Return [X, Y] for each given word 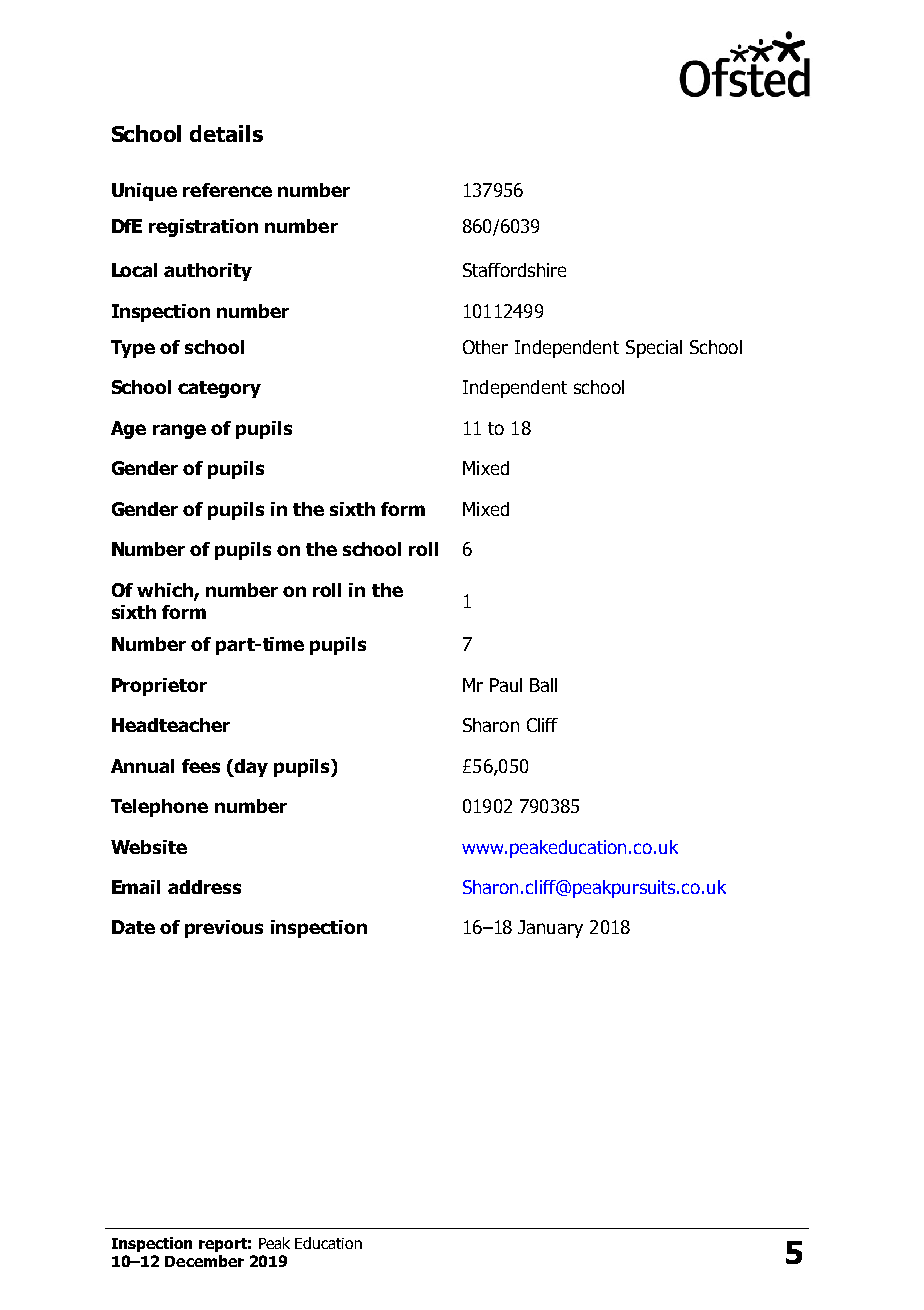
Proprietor [159, 687]
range [179, 431]
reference [227, 190]
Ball [543, 685]
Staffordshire [514, 270]
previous [224, 929]
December [204, 1261]
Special [654, 349]
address [204, 887]
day [250, 768]
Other [485, 347]
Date [133, 927]
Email [136, 887]
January [550, 929]
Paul [506, 685]
